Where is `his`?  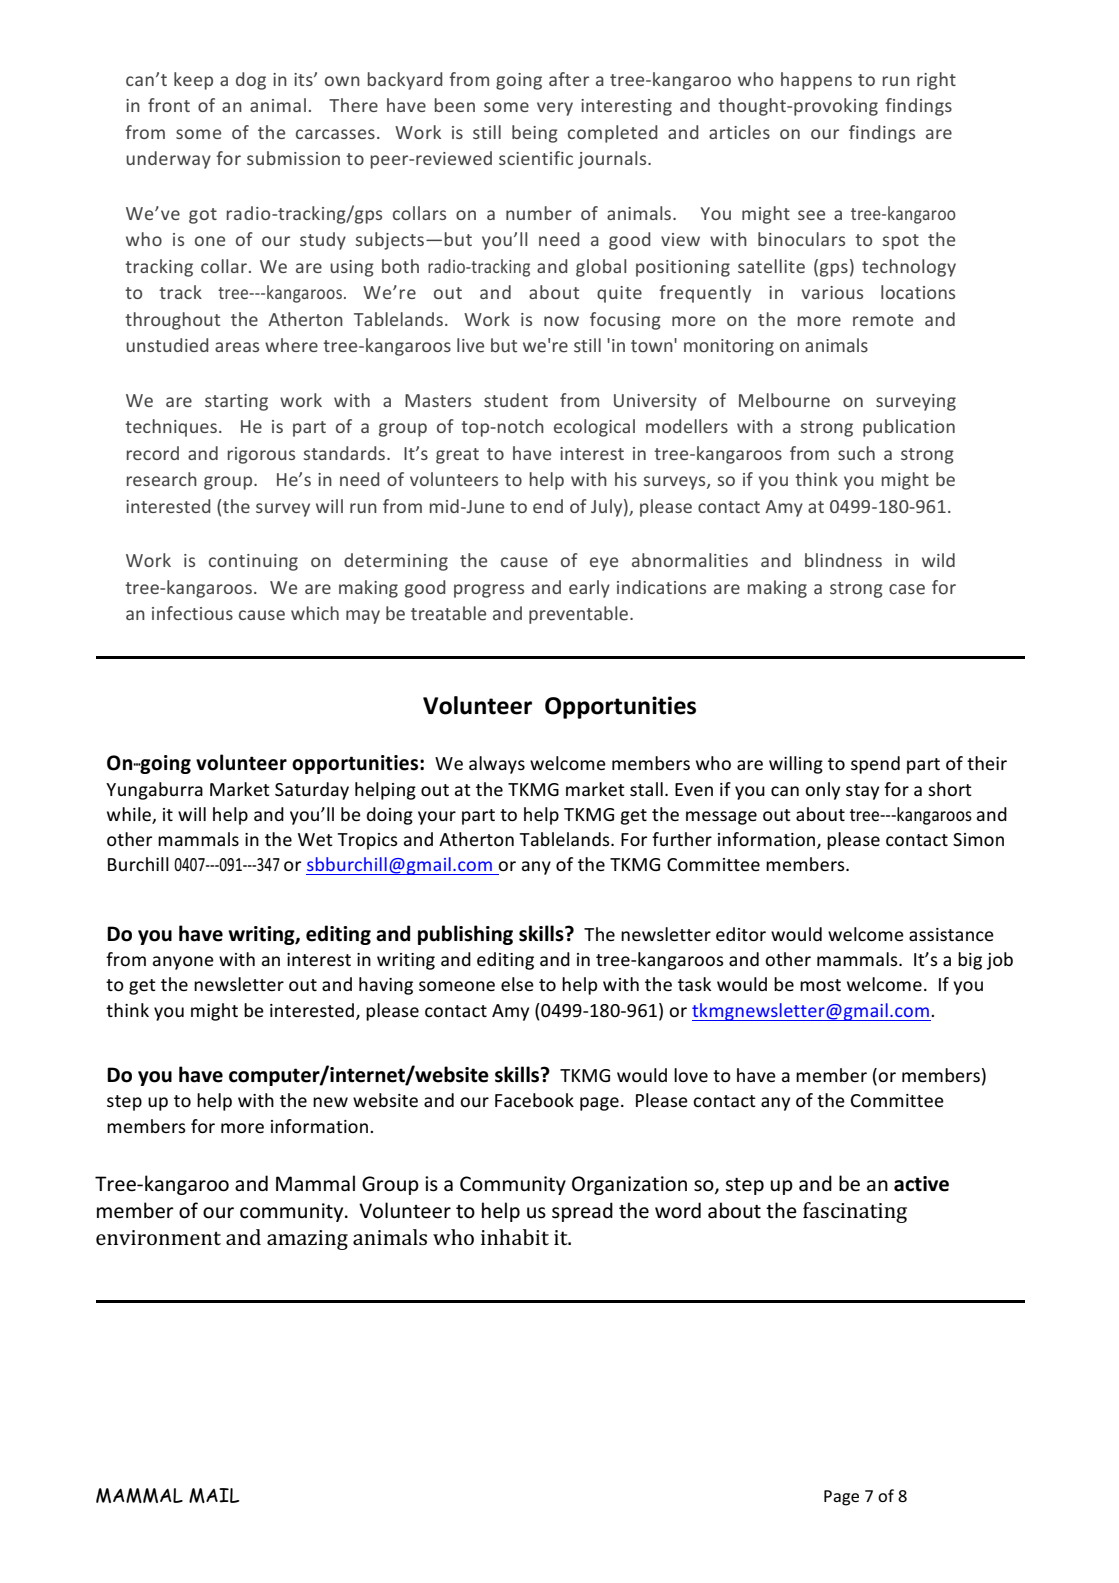 his is located at coordinates (626, 479).
